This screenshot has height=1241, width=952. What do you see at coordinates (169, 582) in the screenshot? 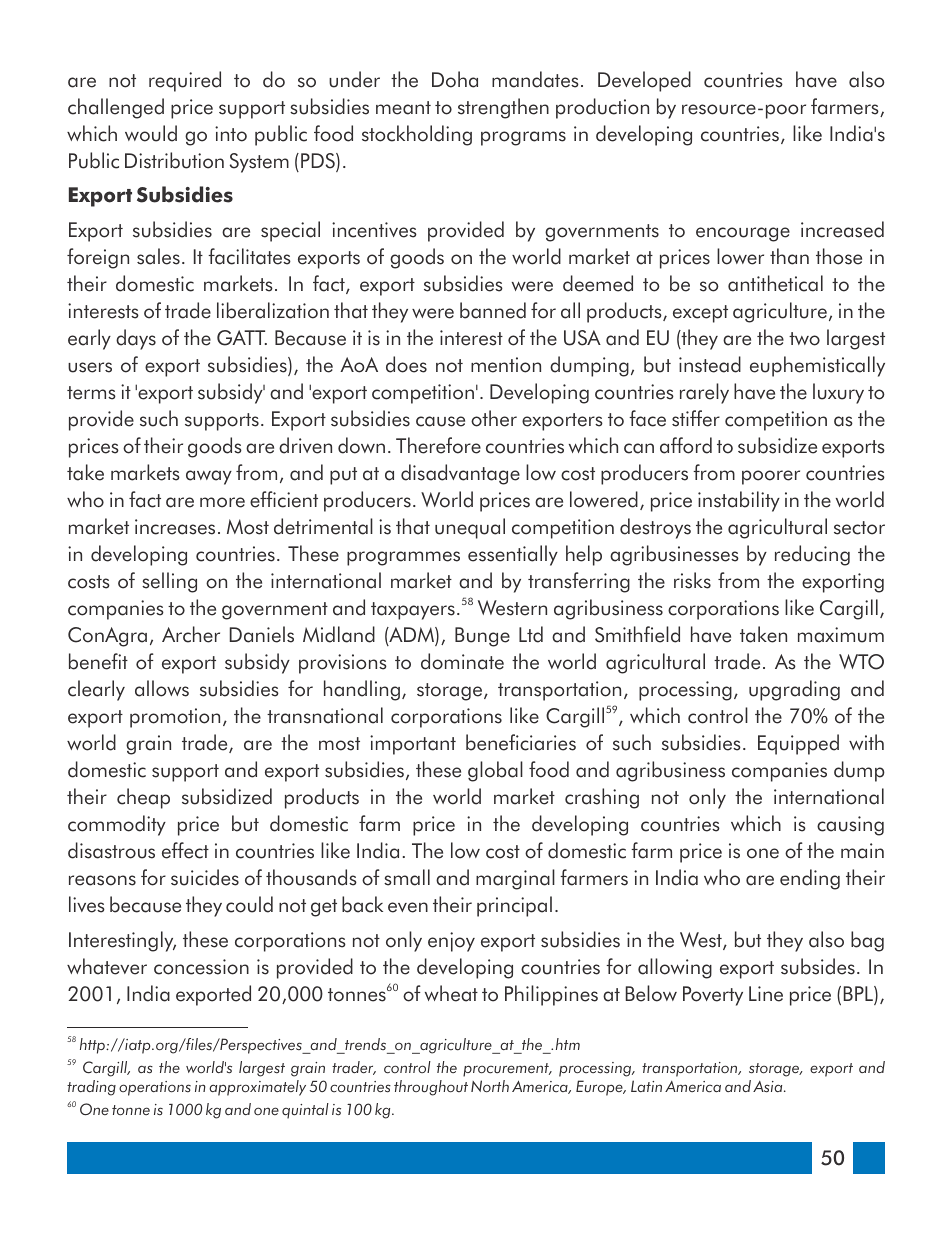
I see `selling` at bounding box center [169, 582].
